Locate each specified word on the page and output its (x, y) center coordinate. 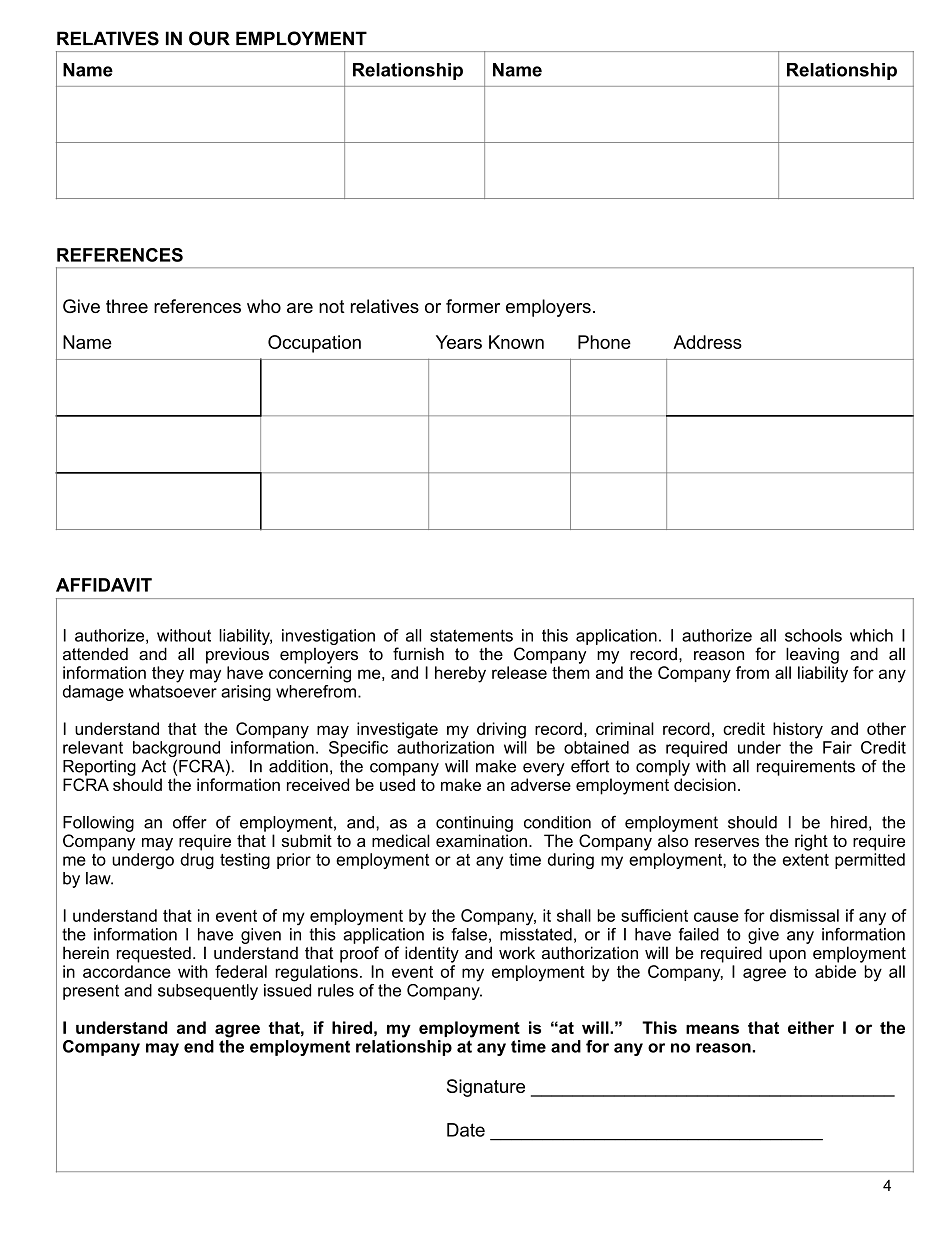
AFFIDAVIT (104, 585)
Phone (604, 342)
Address (707, 342)
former (473, 306)
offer (190, 822)
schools (813, 635)
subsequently (208, 992)
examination (481, 840)
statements (471, 635)
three (127, 306)
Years (459, 342)
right (811, 842)
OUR (209, 38)
